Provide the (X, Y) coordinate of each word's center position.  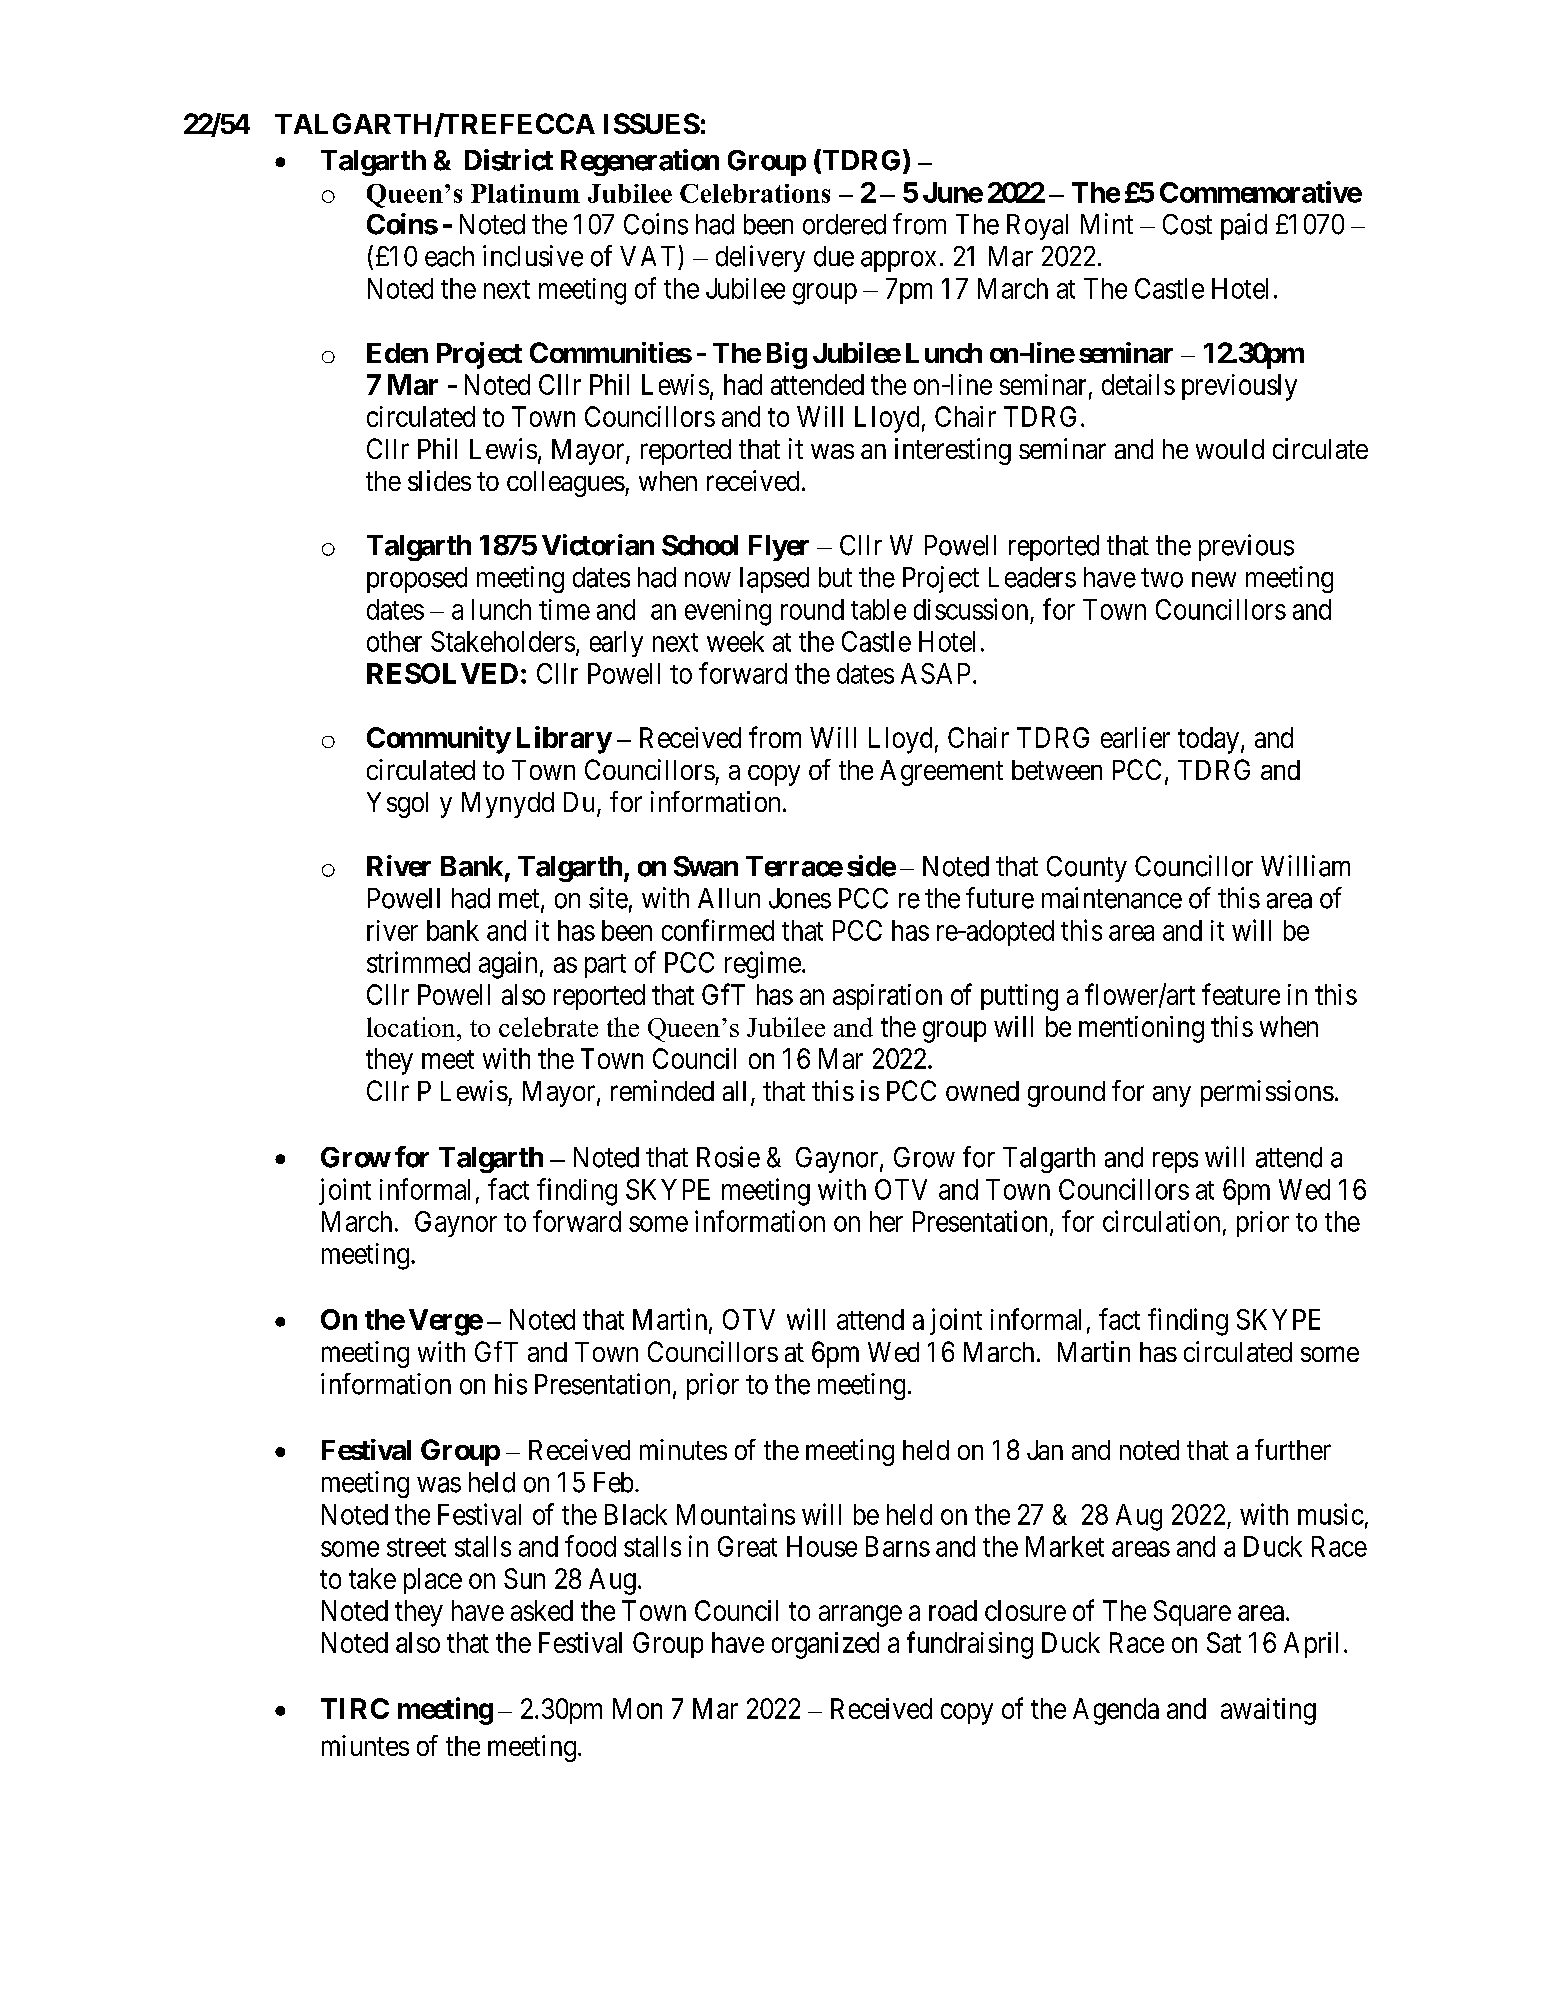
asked (542, 1610)
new (1214, 580)
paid (1244, 226)
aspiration (887, 997)
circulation (1161, 1221)
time (564, 609)
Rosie (728, 1157)
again (508, 965)
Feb (613, 1482)
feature (1241, 994)
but (835, 577)
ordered (844, 224)
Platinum (525, 193)
